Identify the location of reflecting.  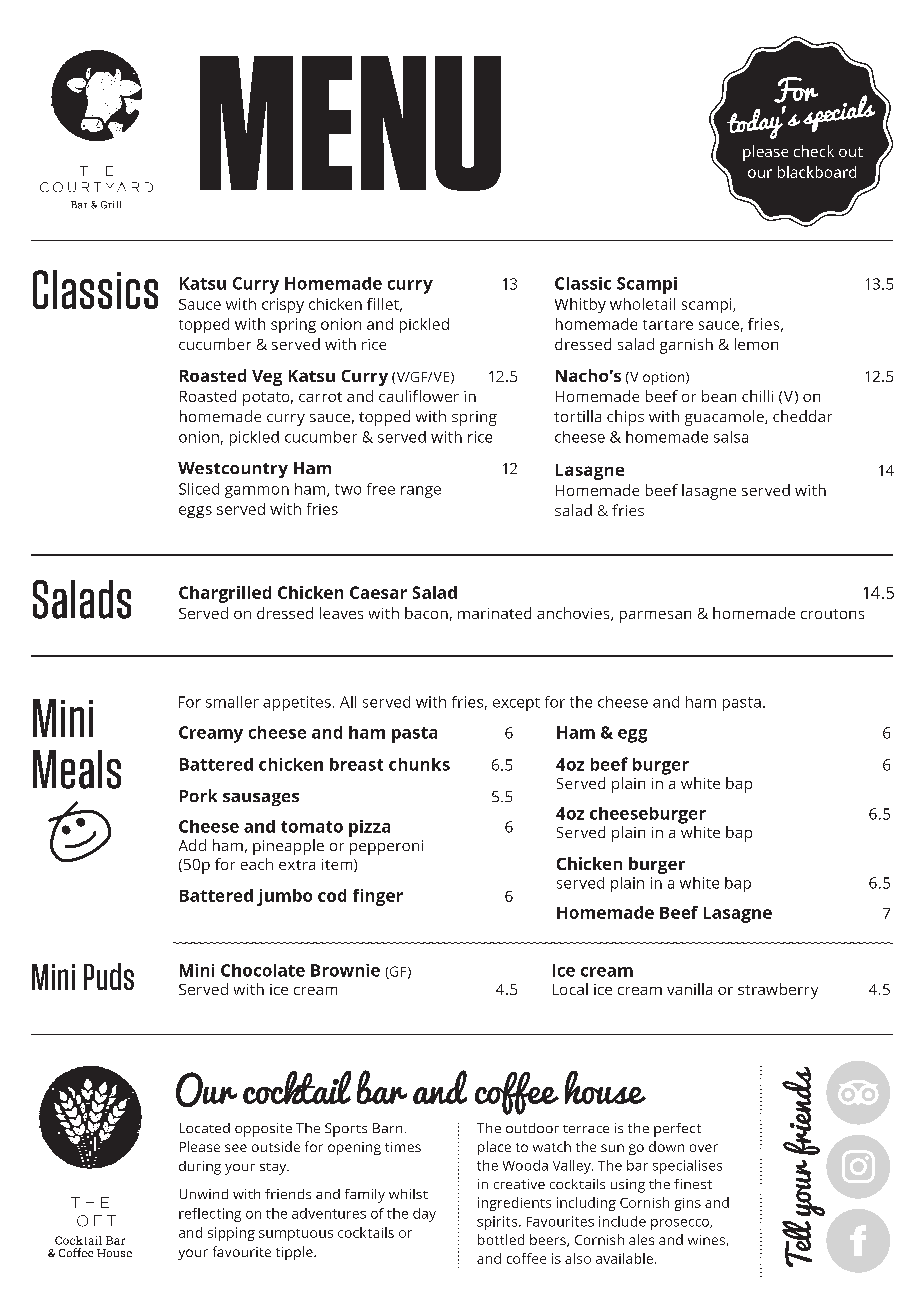
(210, 1215).
